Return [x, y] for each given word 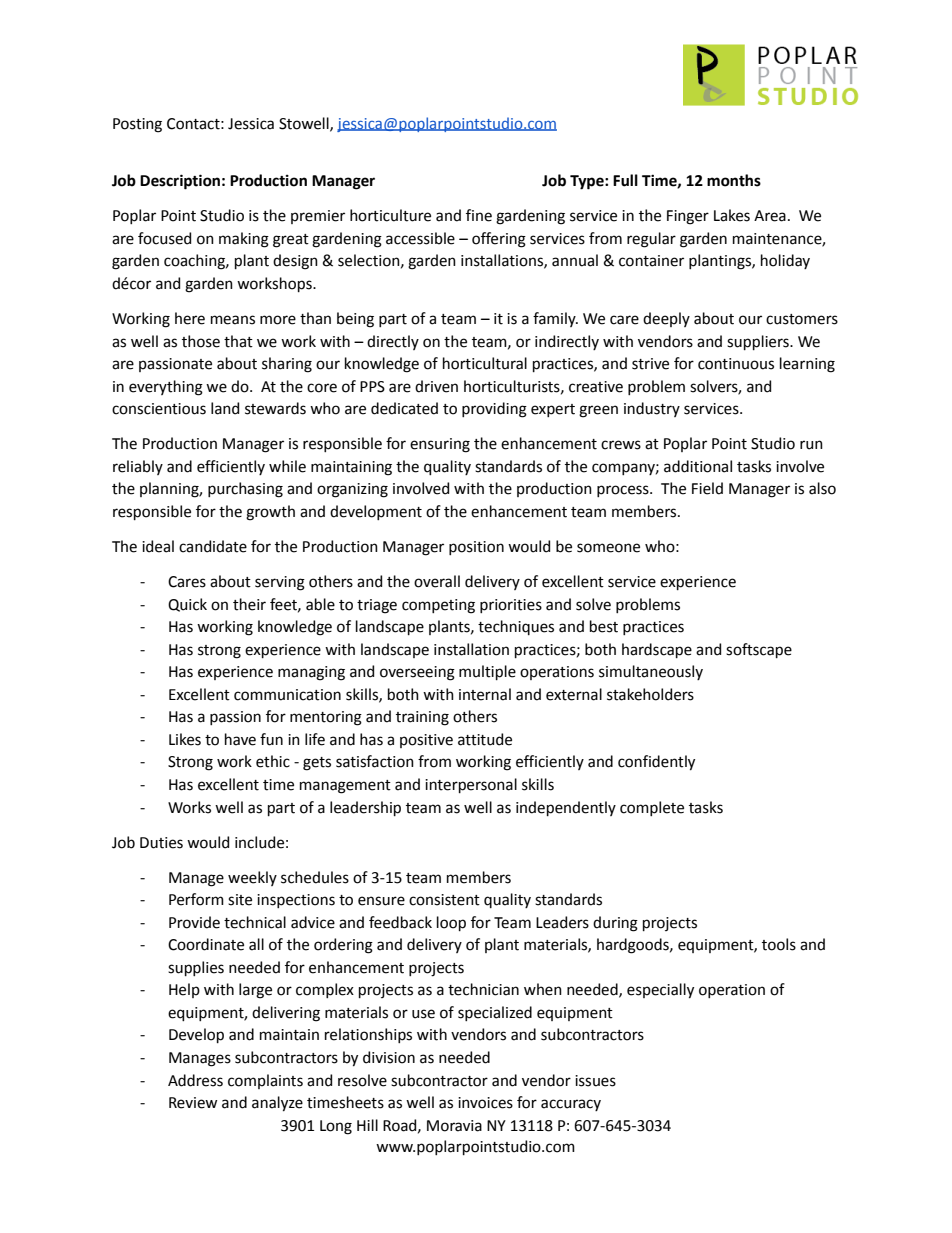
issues [595, 1081]
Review [193, 1103]
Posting [137, 125]
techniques [516, 627]
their [249, 604]
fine [479, 215]
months [734, 180]
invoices [485, 1103]
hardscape [657, 650]
